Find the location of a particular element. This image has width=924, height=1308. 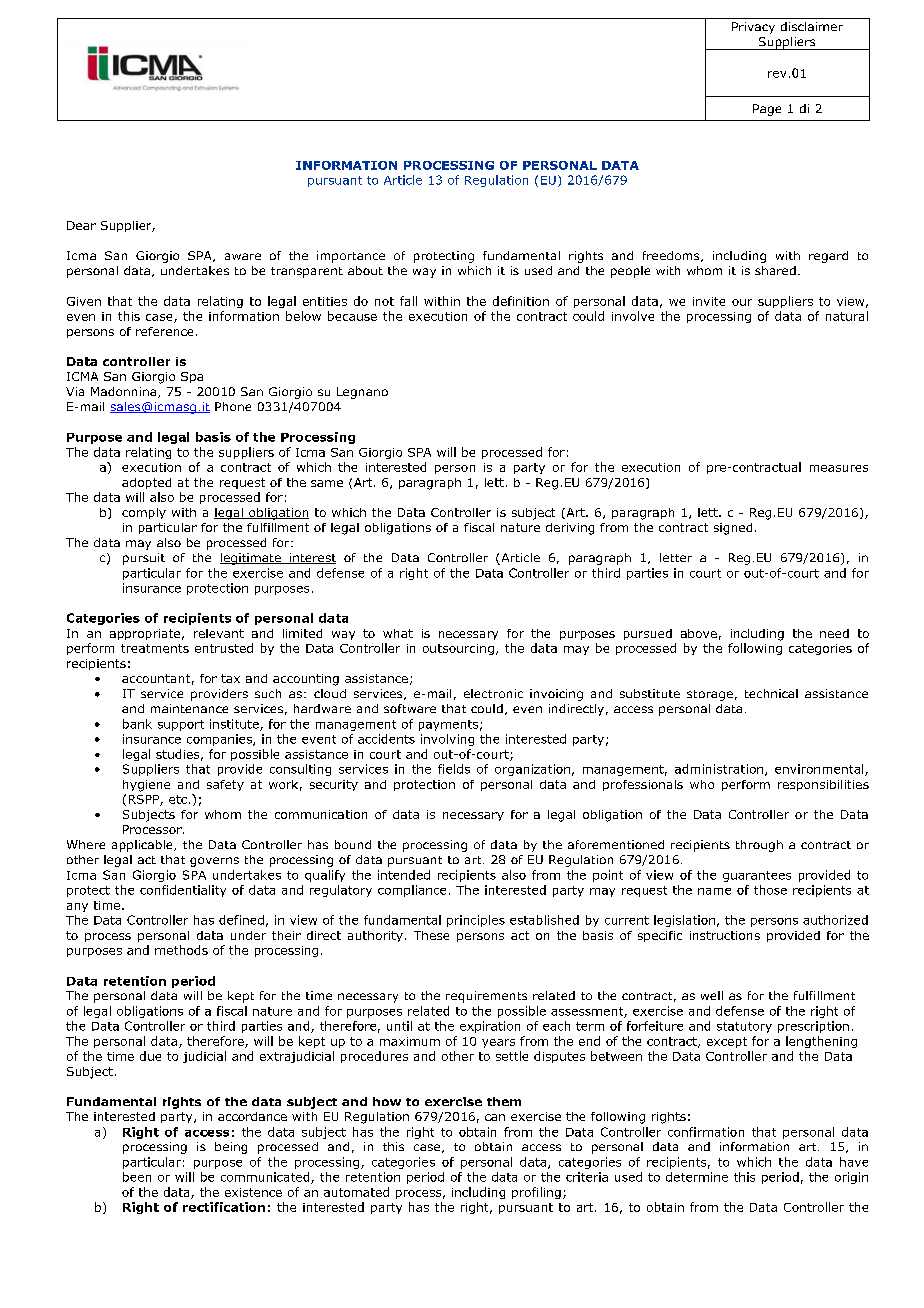

above is located at coordinates (699, 633).
